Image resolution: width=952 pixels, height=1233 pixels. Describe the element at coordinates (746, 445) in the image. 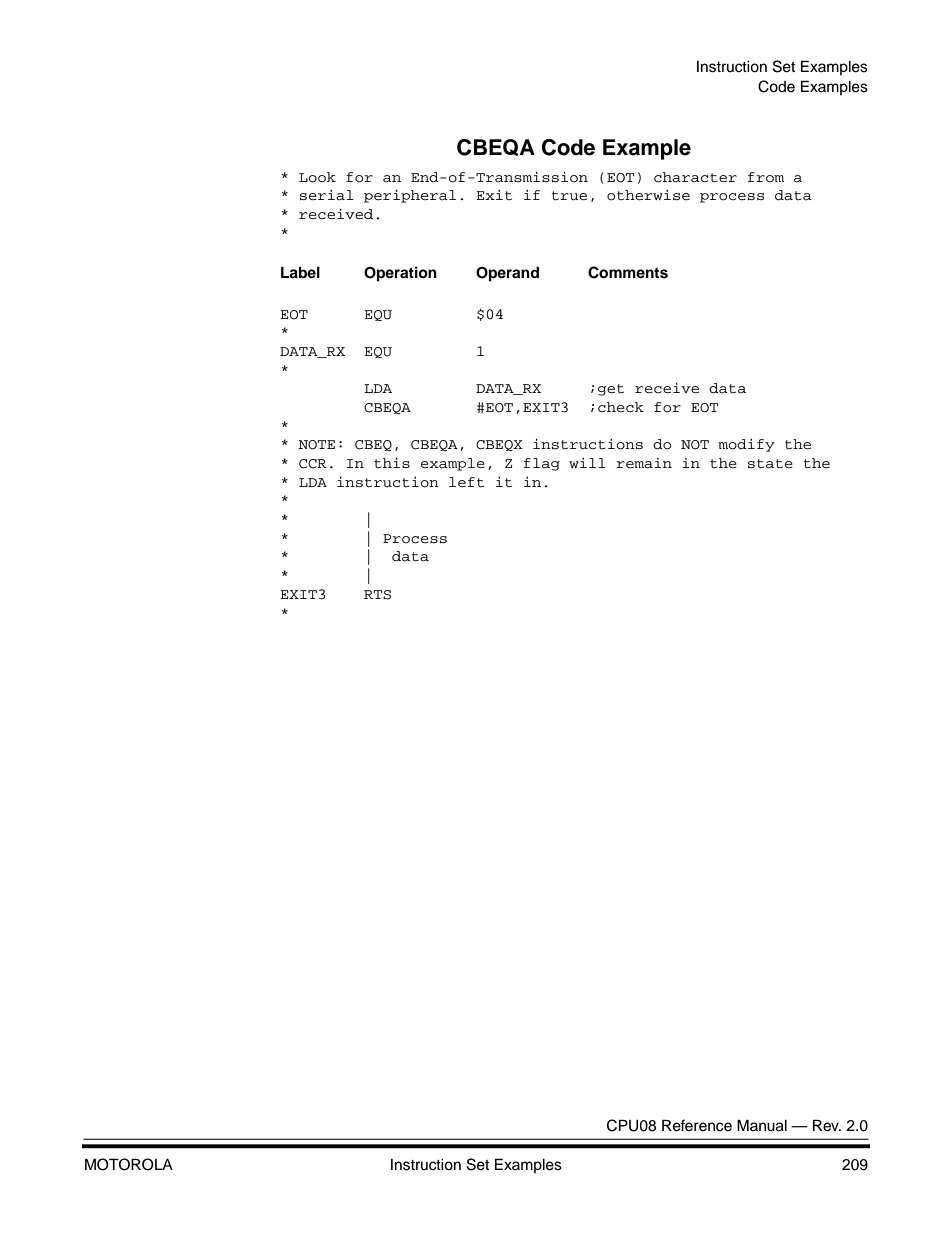

I see `modify` at that location.
